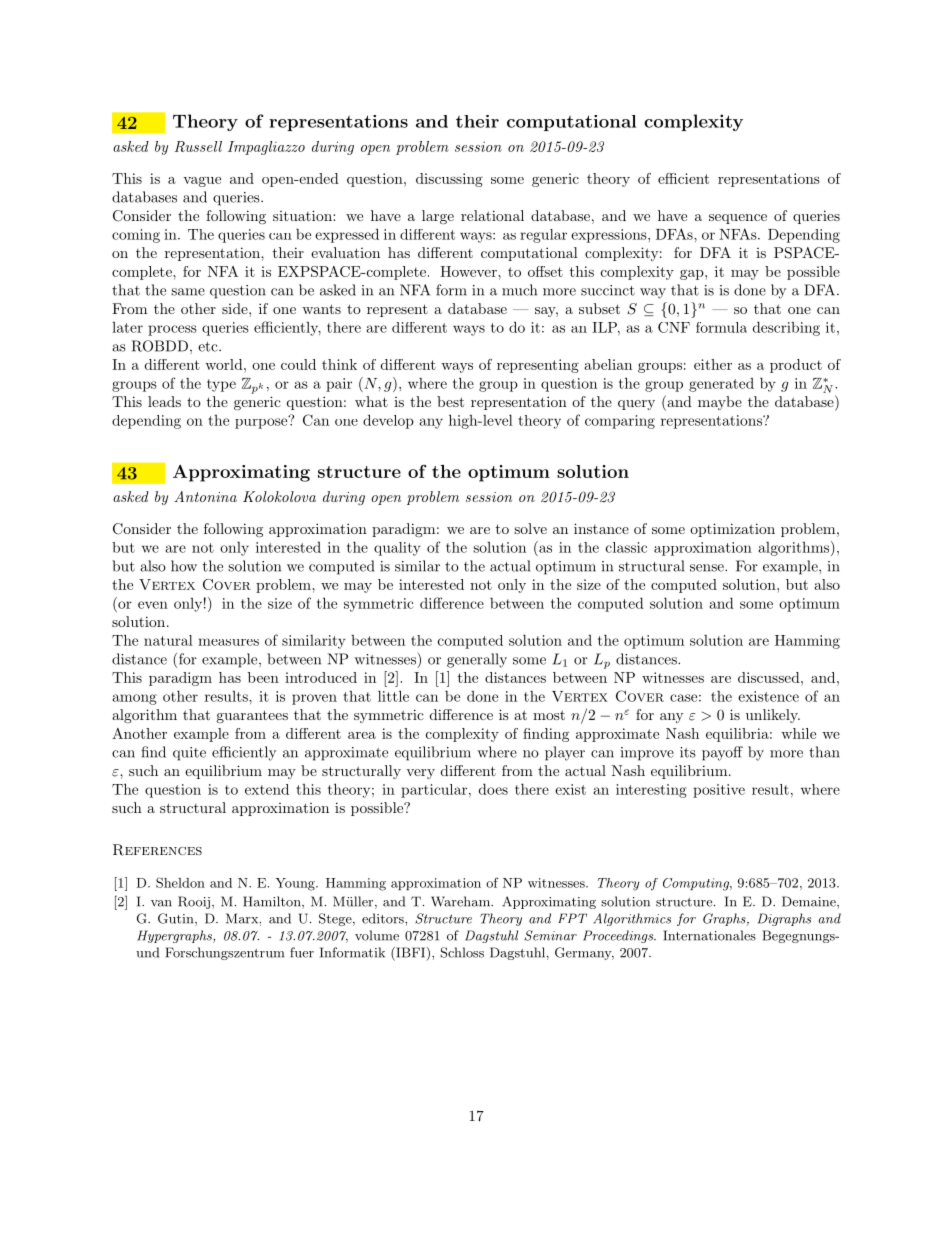  What do you see at coordinates (738, 219) in the screenshot?
I see `sequence` at bounding box center [738, 219].
